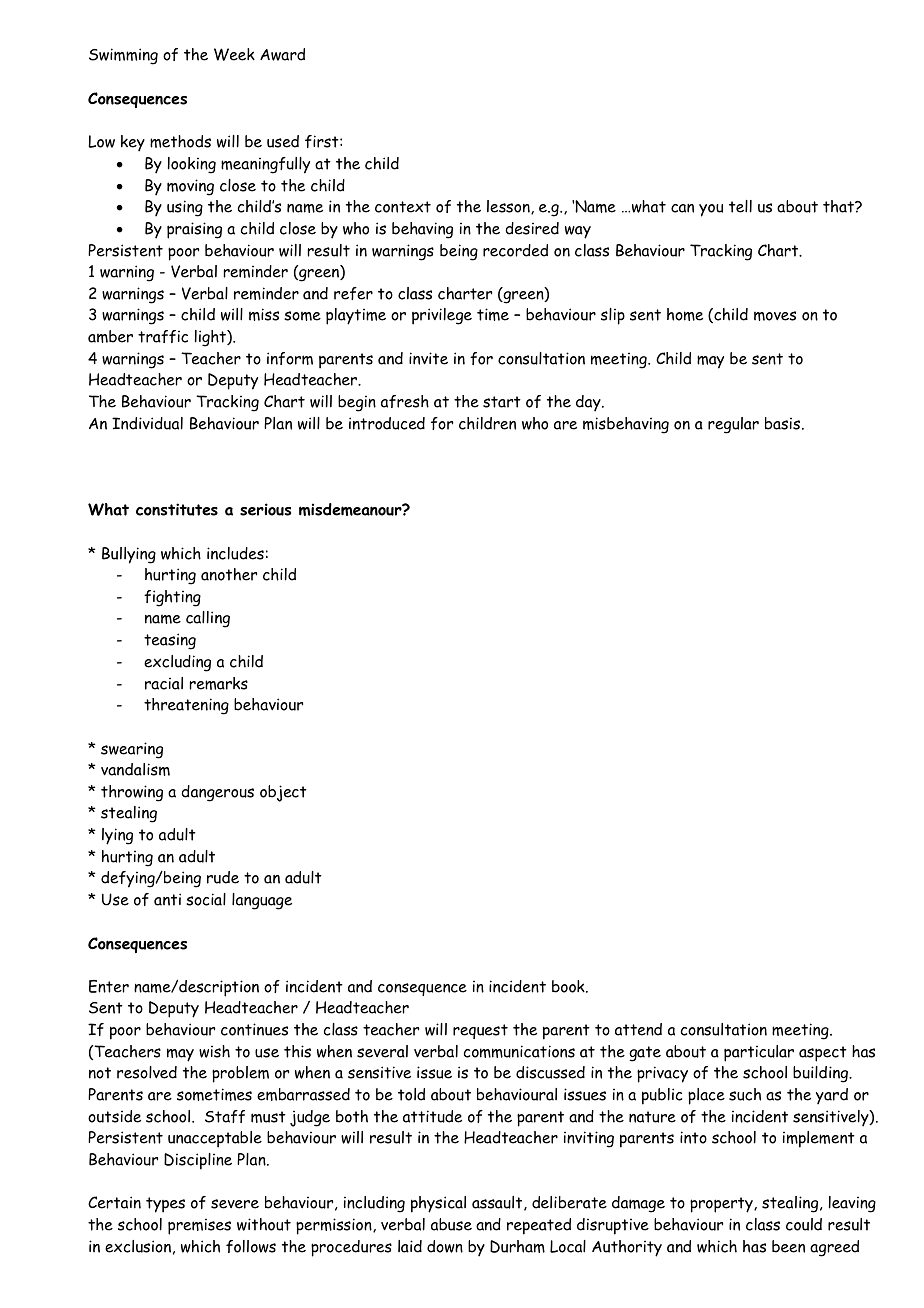 This document has height=1308, width=924. Describe the element at coordinates (219, 683) in the document. I see `remarks` at that location.
